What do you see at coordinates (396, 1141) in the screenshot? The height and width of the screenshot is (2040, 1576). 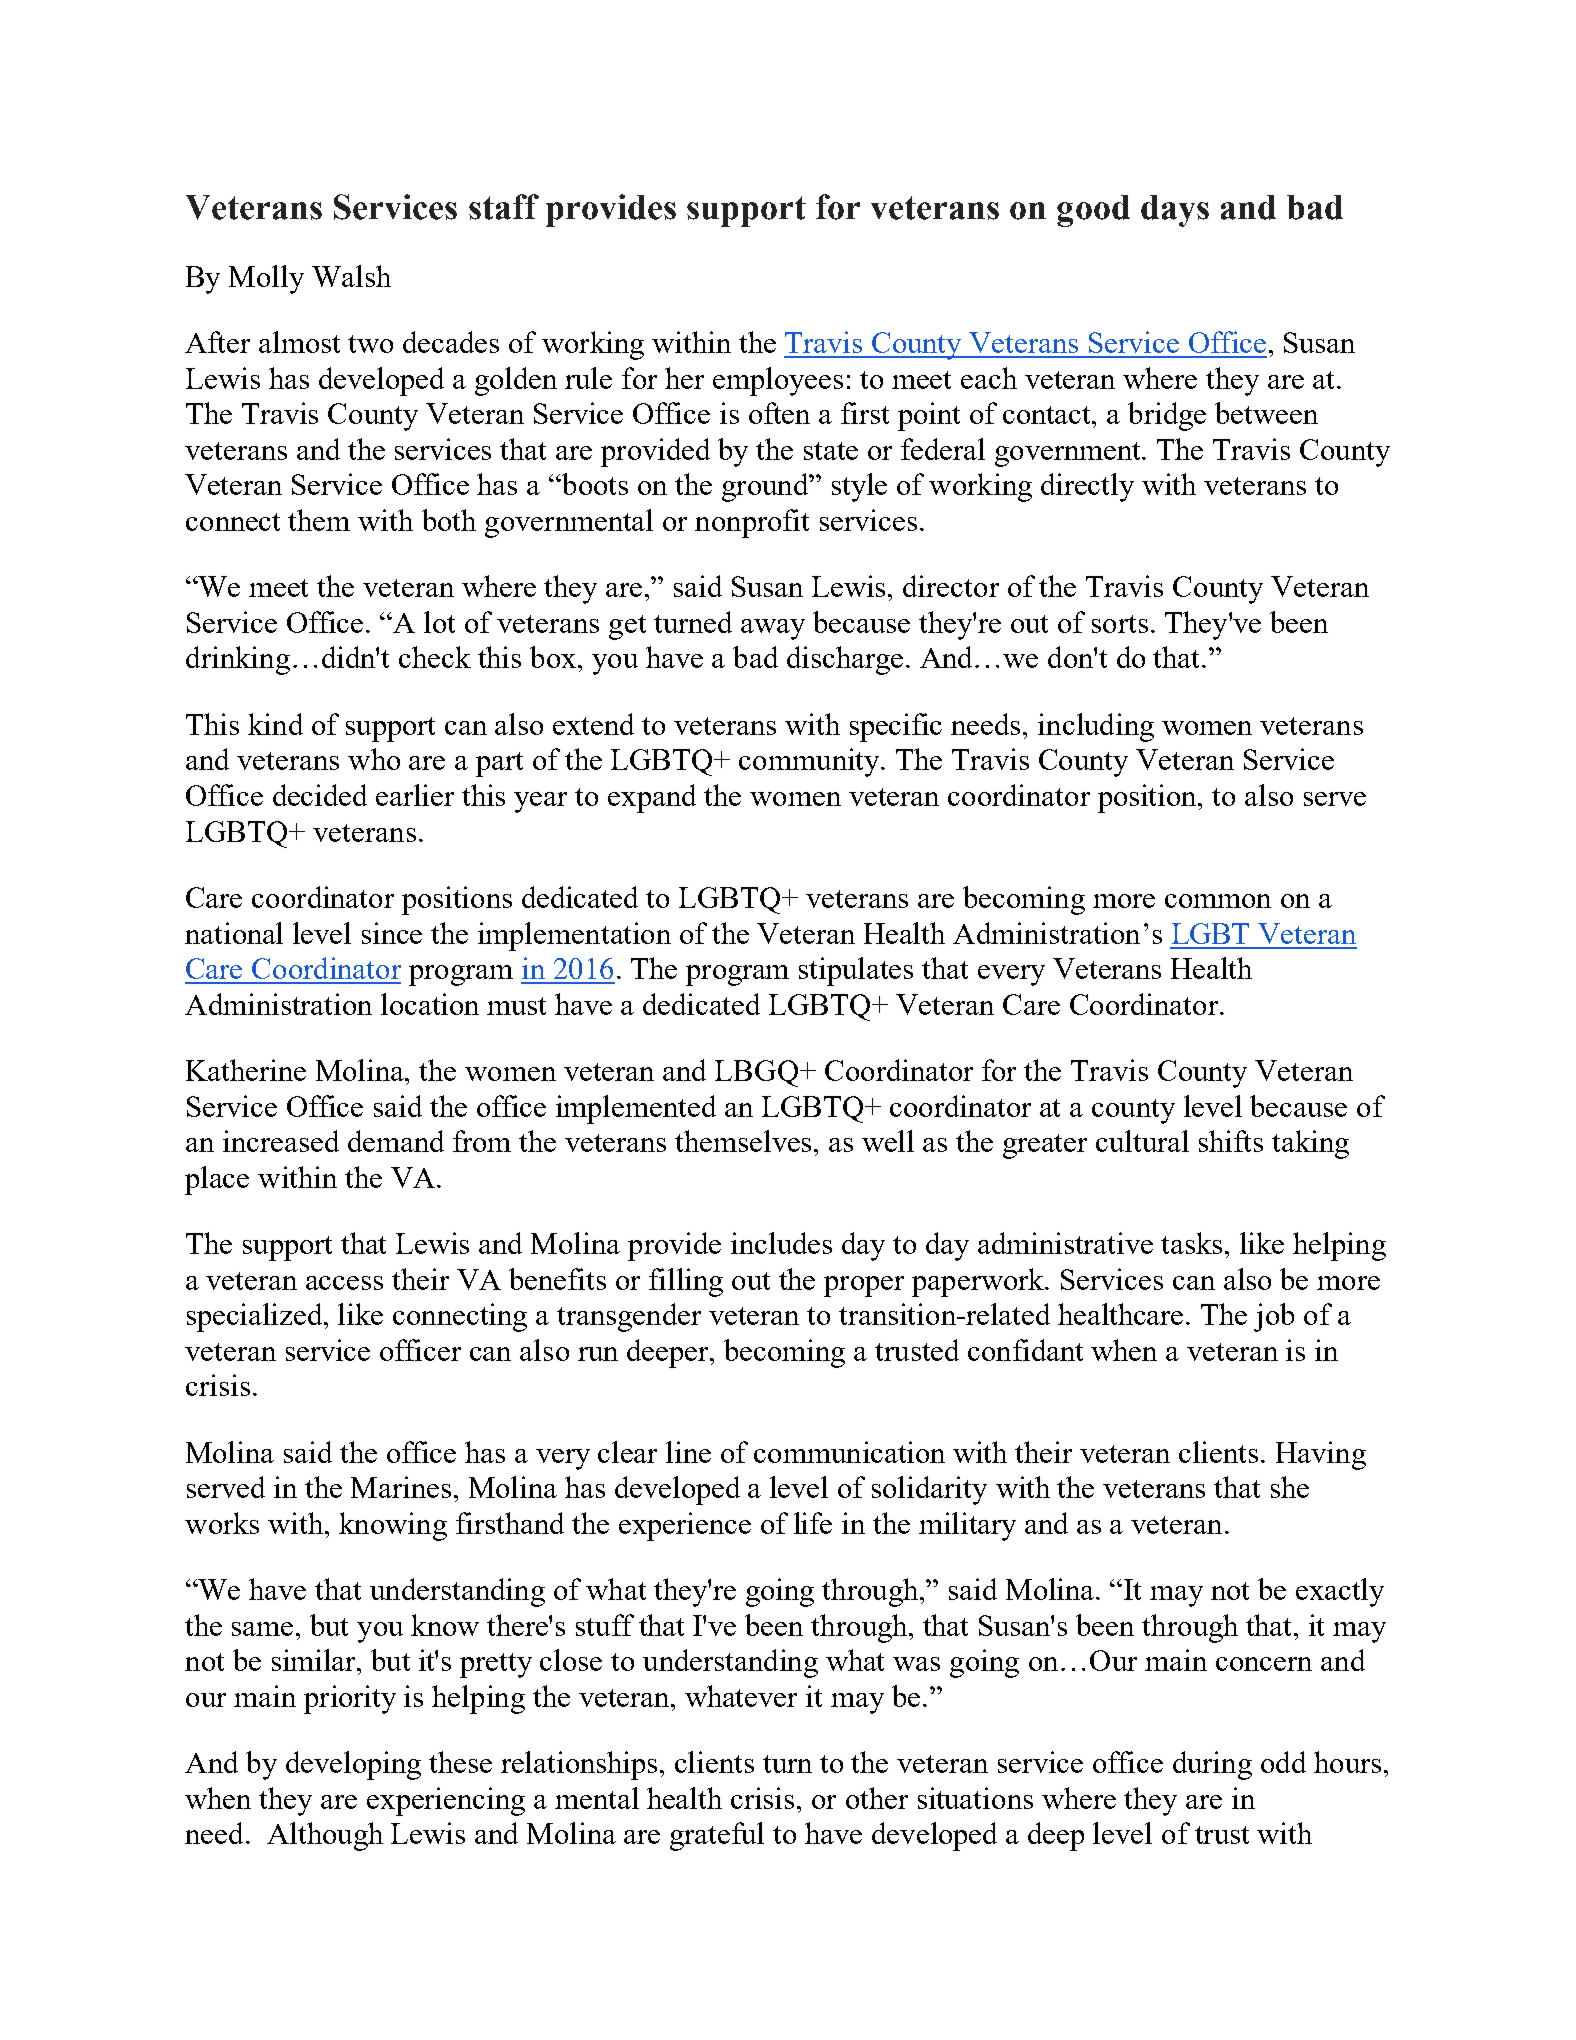 I see `demand` at bounding box center [396, 1141].
